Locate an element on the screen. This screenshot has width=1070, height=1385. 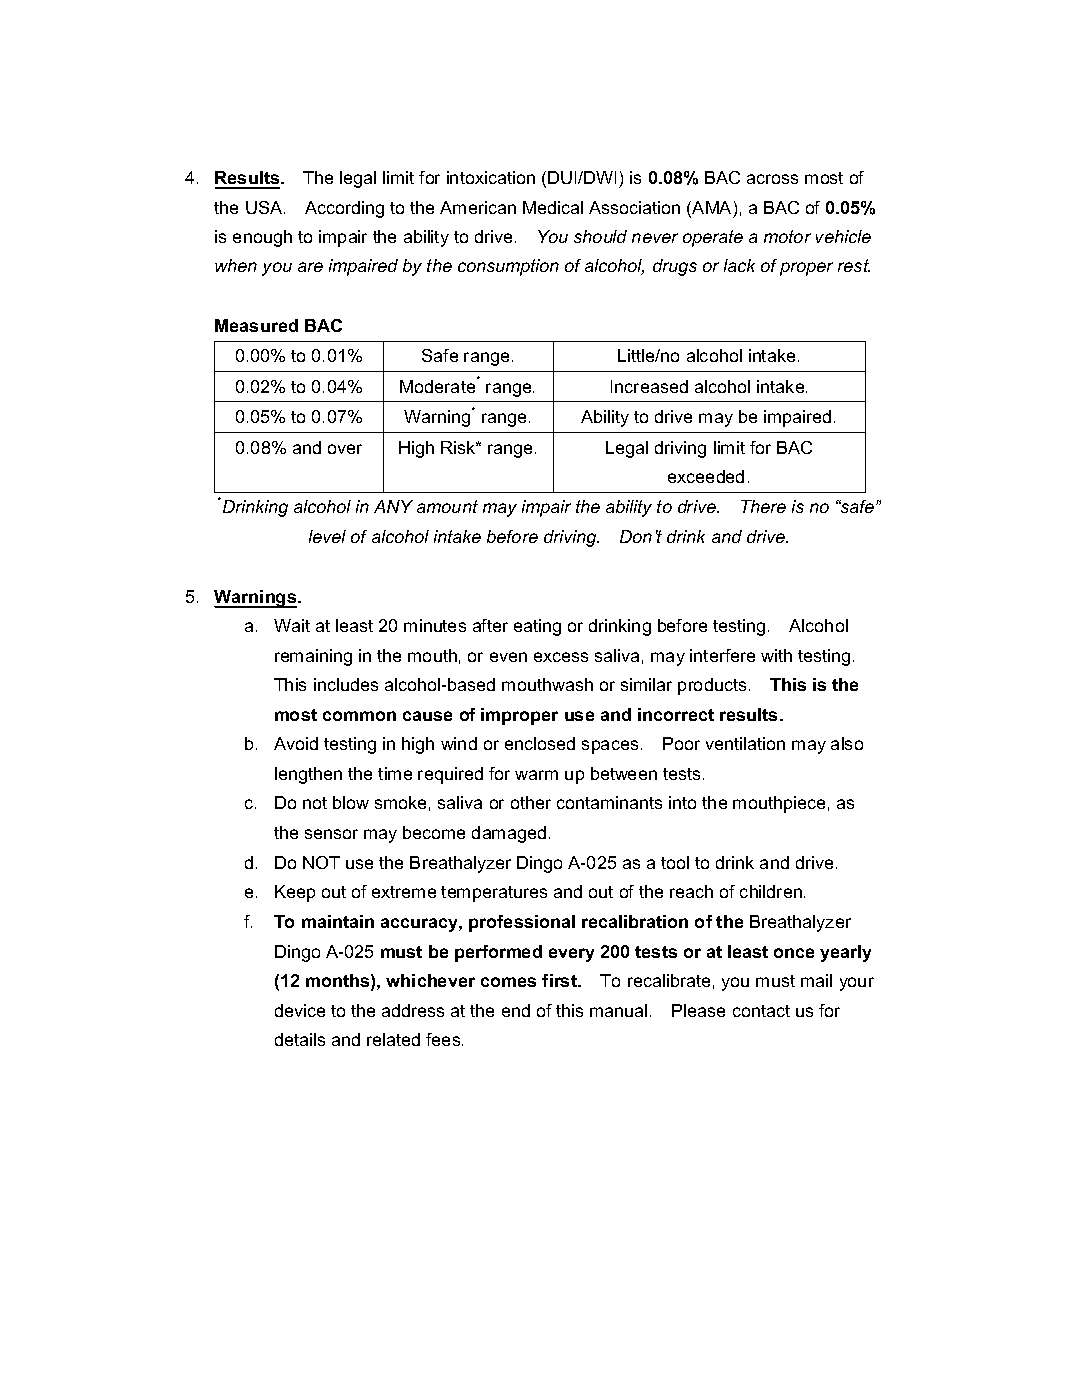
There is located at coordinates (763, 506).
